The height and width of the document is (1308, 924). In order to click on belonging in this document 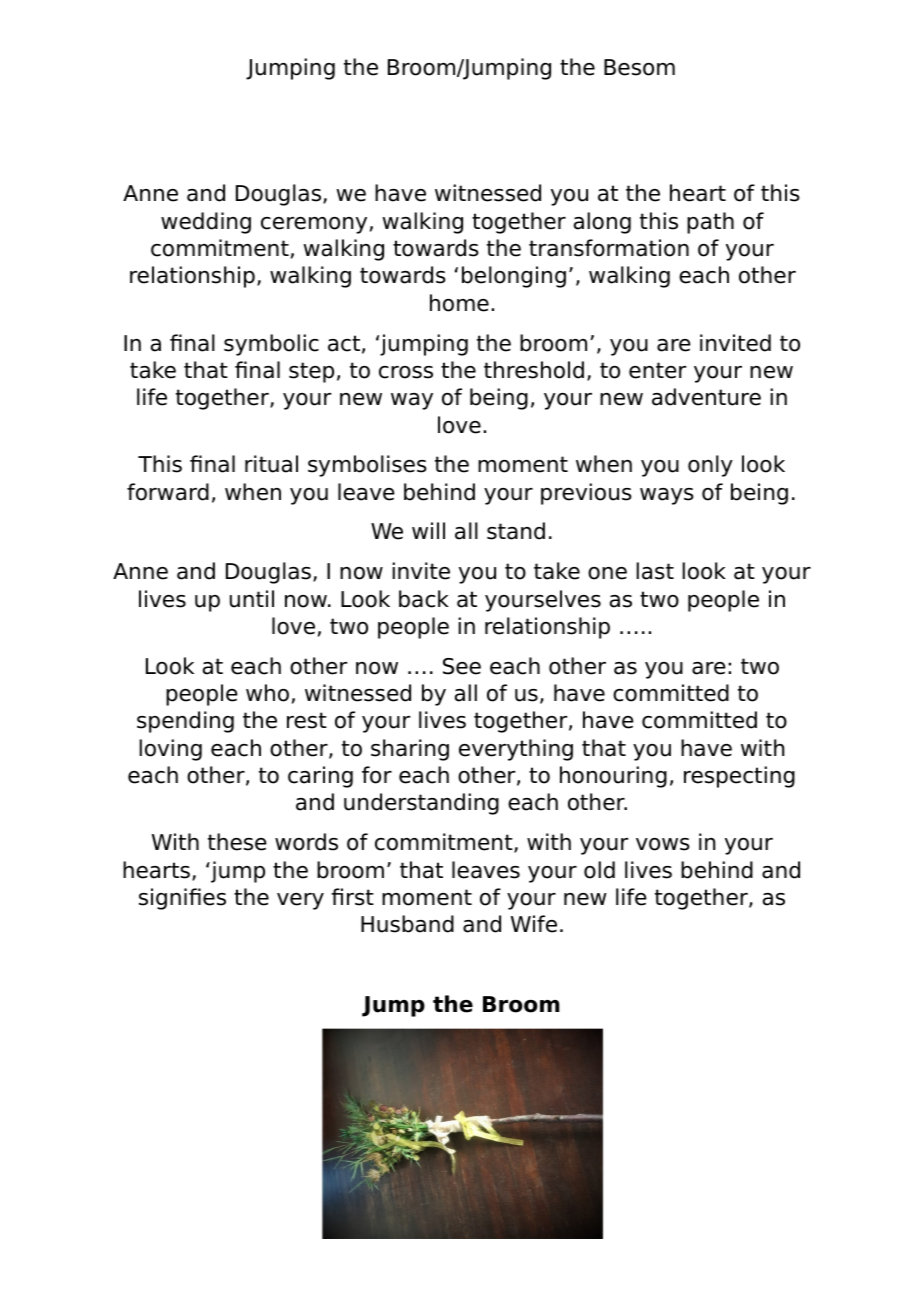, I will do `click(514, 277)`.
